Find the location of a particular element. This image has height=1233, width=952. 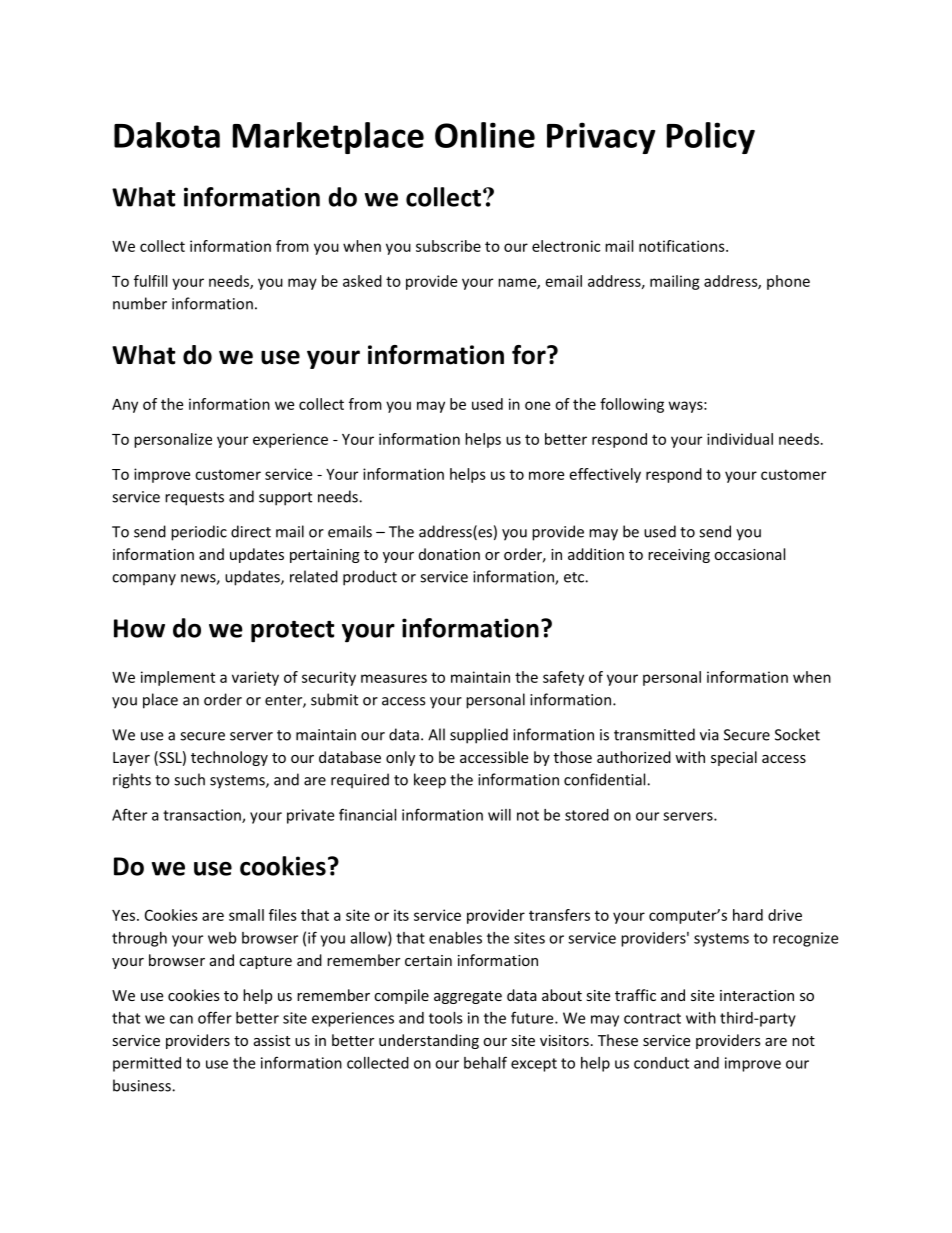

more is located at coordinates (546, 475).
